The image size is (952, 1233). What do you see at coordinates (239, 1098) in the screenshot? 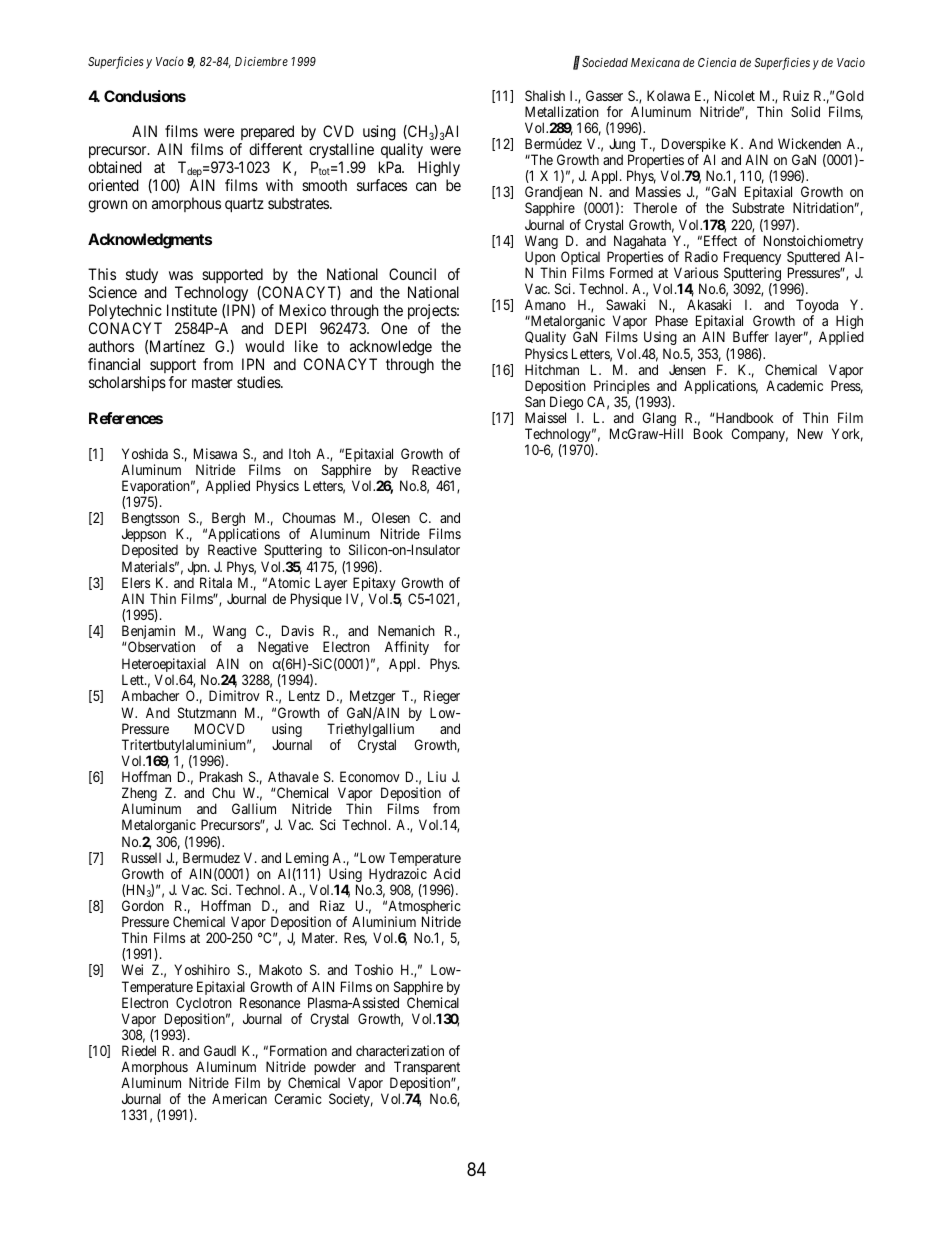
I see `American` at bounding box center [239, 1098].
